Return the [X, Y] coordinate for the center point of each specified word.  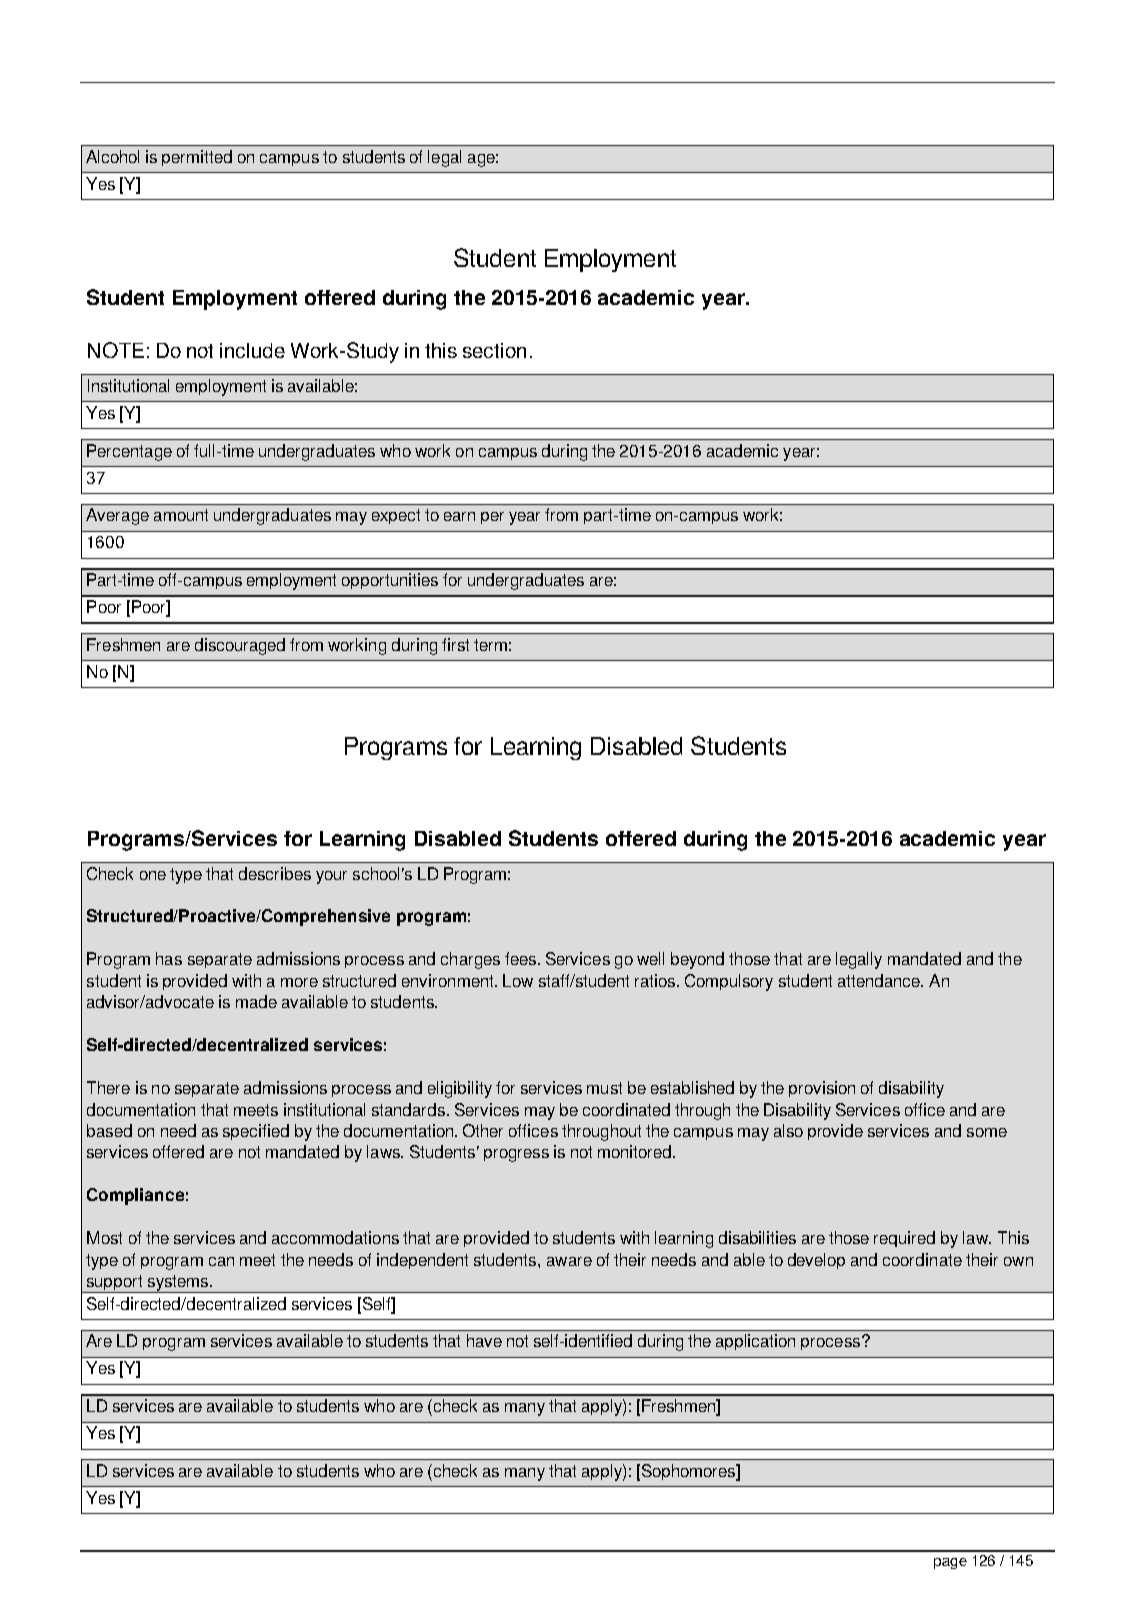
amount [181, 515]
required [904, 1239]
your [331, 877]
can [221, 1261]
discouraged [240, 646]
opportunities [390, 581]
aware [569, 1261]
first [455, 644]
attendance [880, 980]
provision [822, 1089]
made [256, 1001]
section [494, 350]
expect [396, 516]
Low [518, 980]
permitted [197, 158]
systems [178, 1284]
